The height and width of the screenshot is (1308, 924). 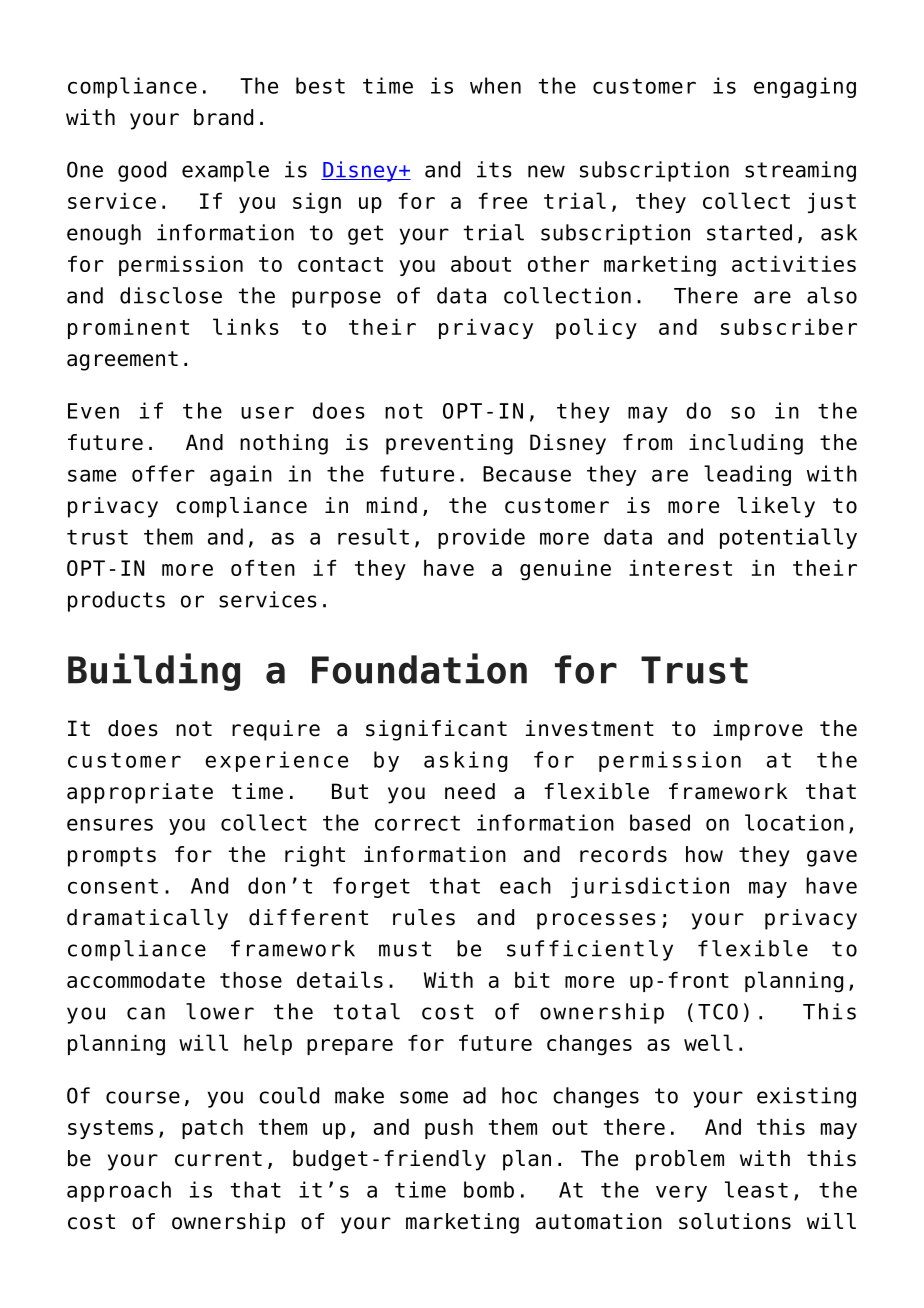 I want to click on least, so click(x=756, y=1189).
